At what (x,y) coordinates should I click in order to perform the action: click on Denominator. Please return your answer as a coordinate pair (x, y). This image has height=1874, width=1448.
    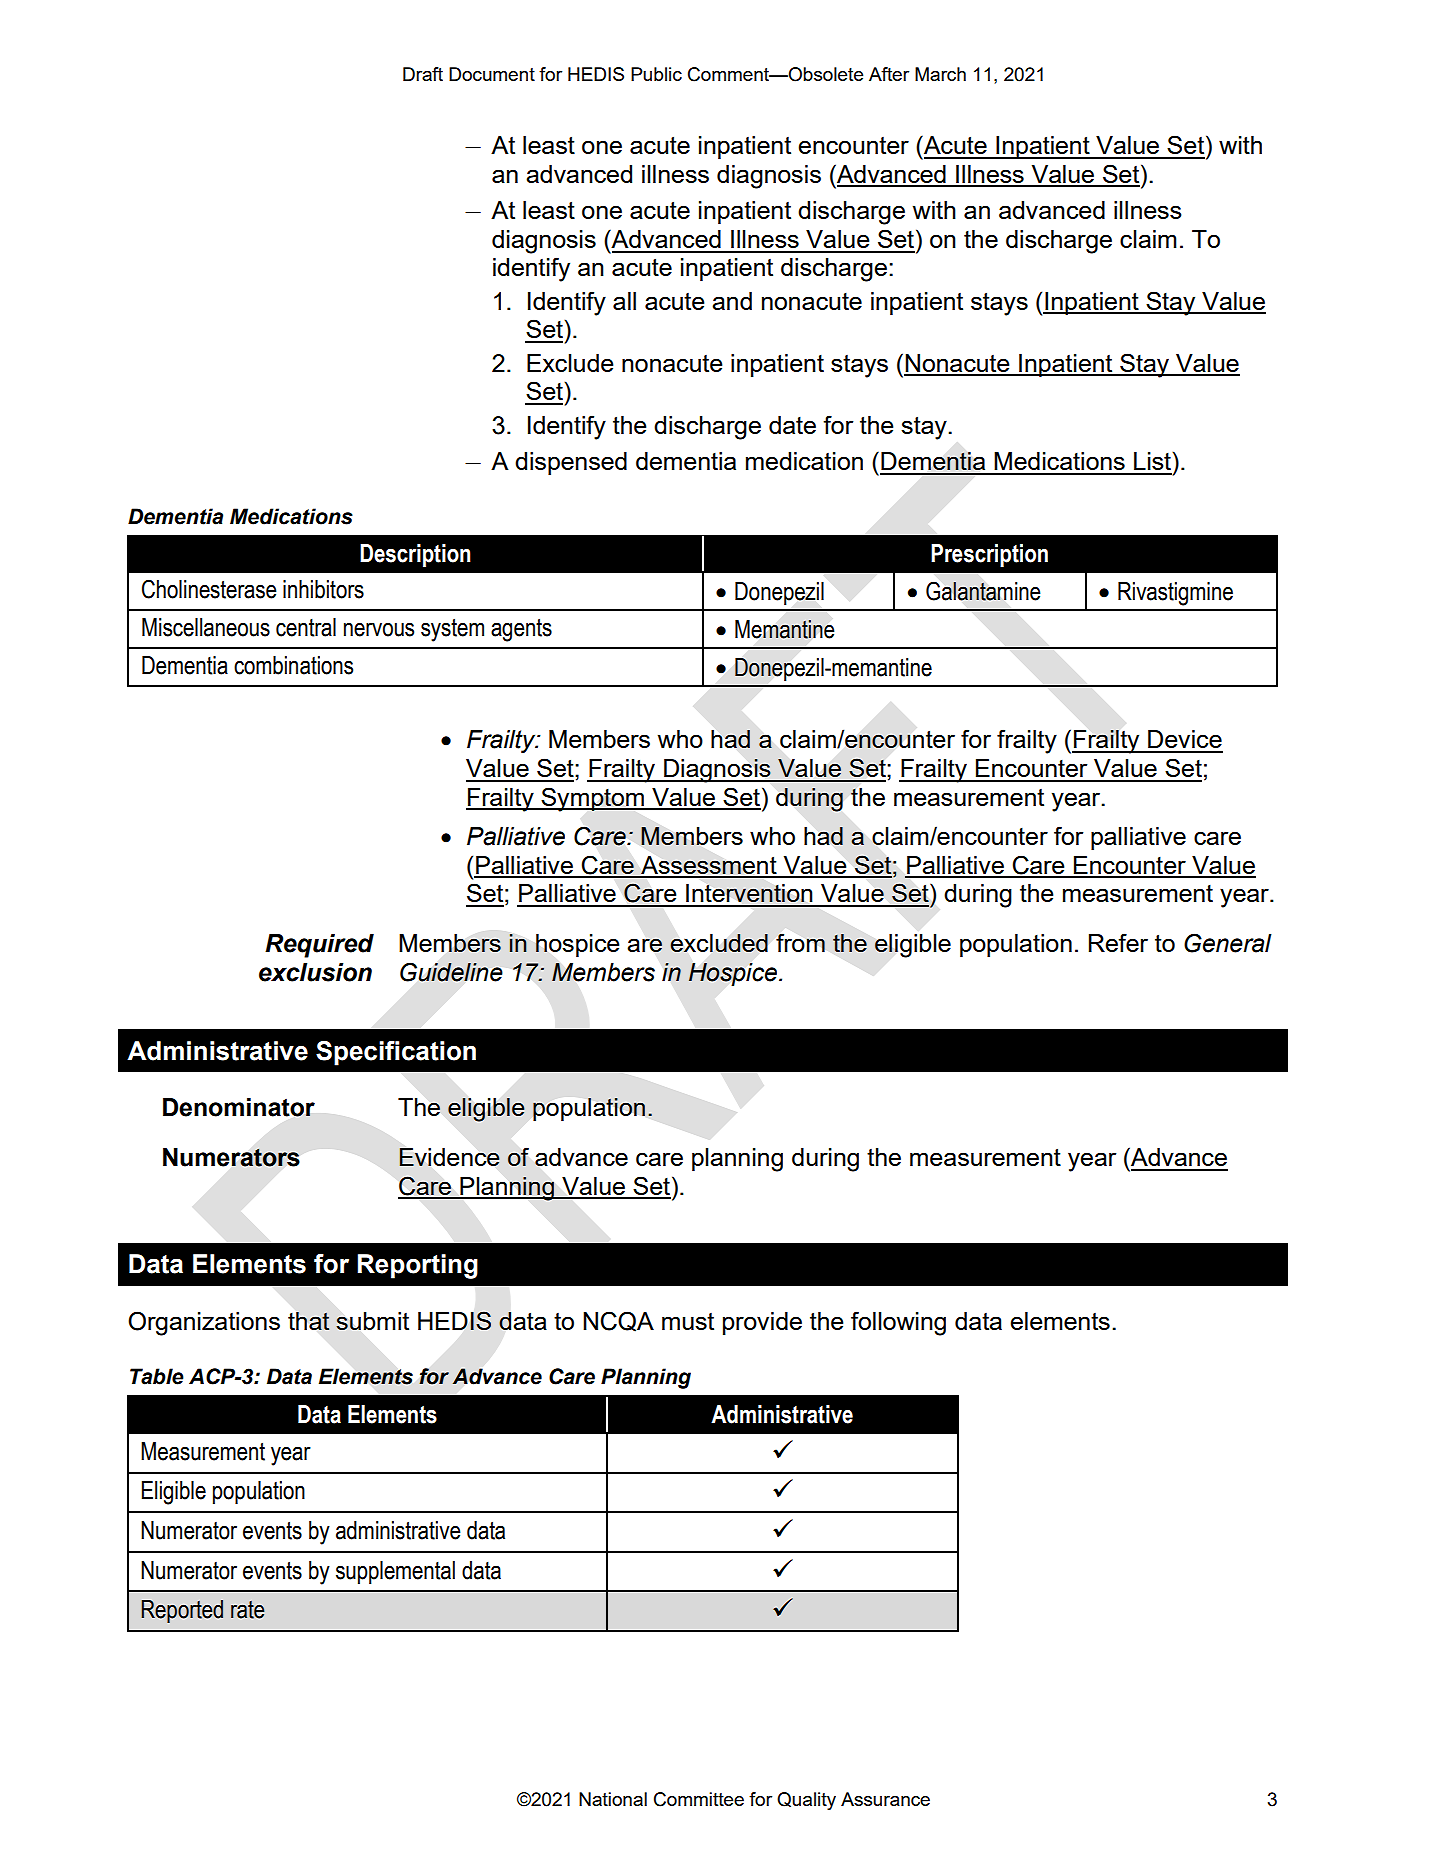
    Looking at the image, I should click on (239, 1107).
